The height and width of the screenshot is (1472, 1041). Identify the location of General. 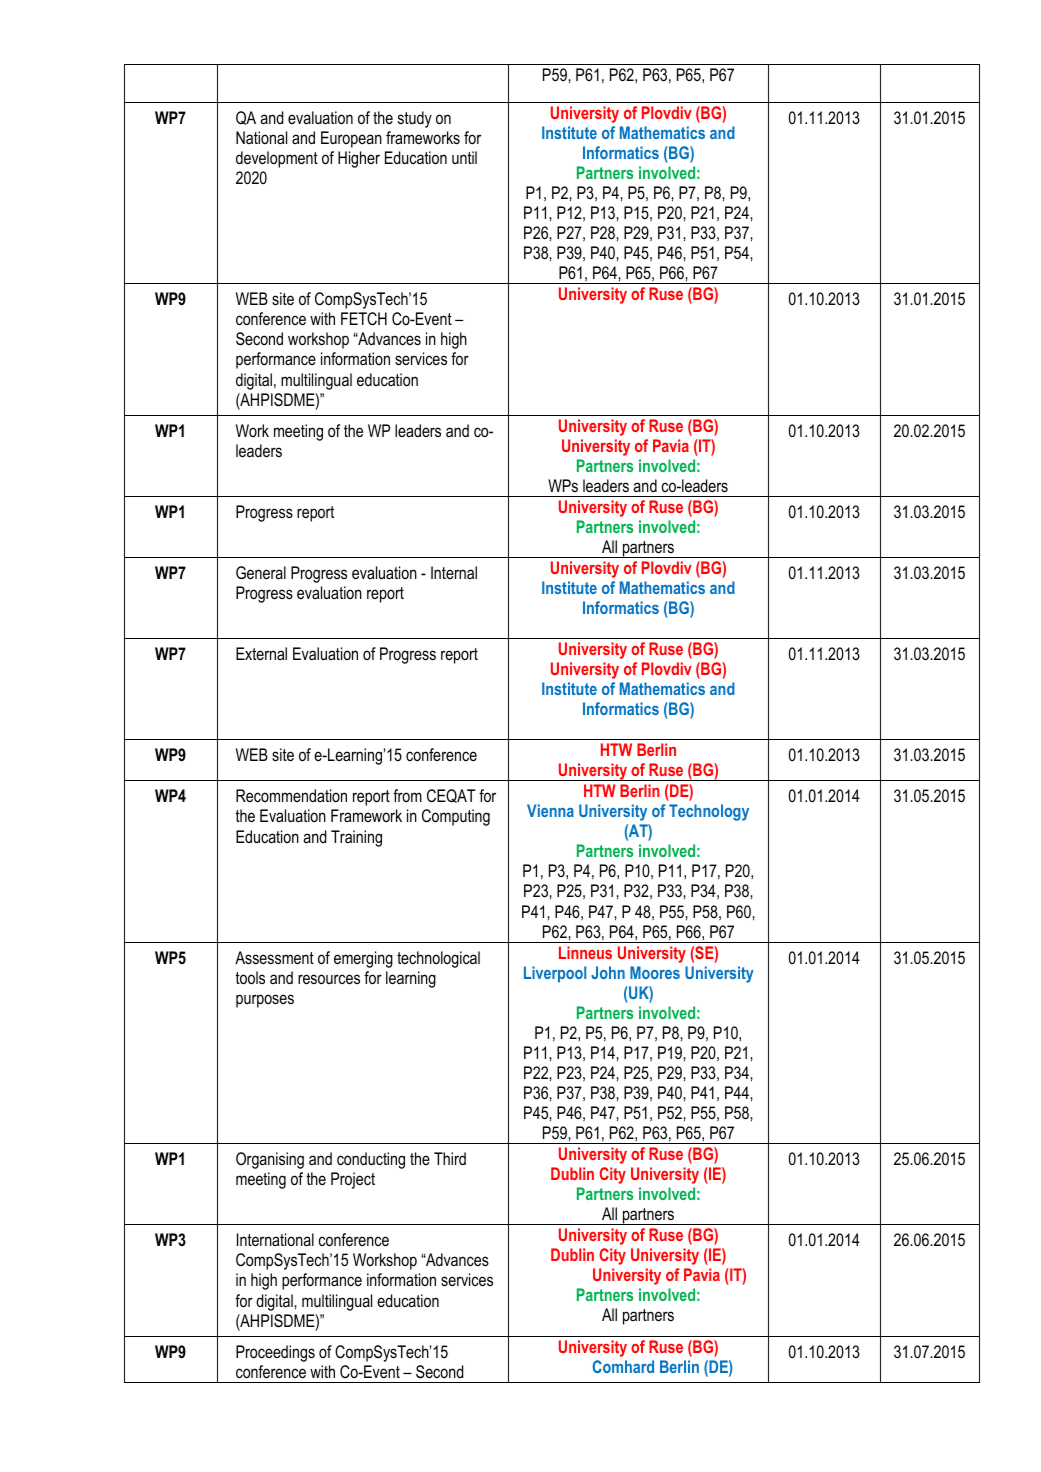
(261, 572).
